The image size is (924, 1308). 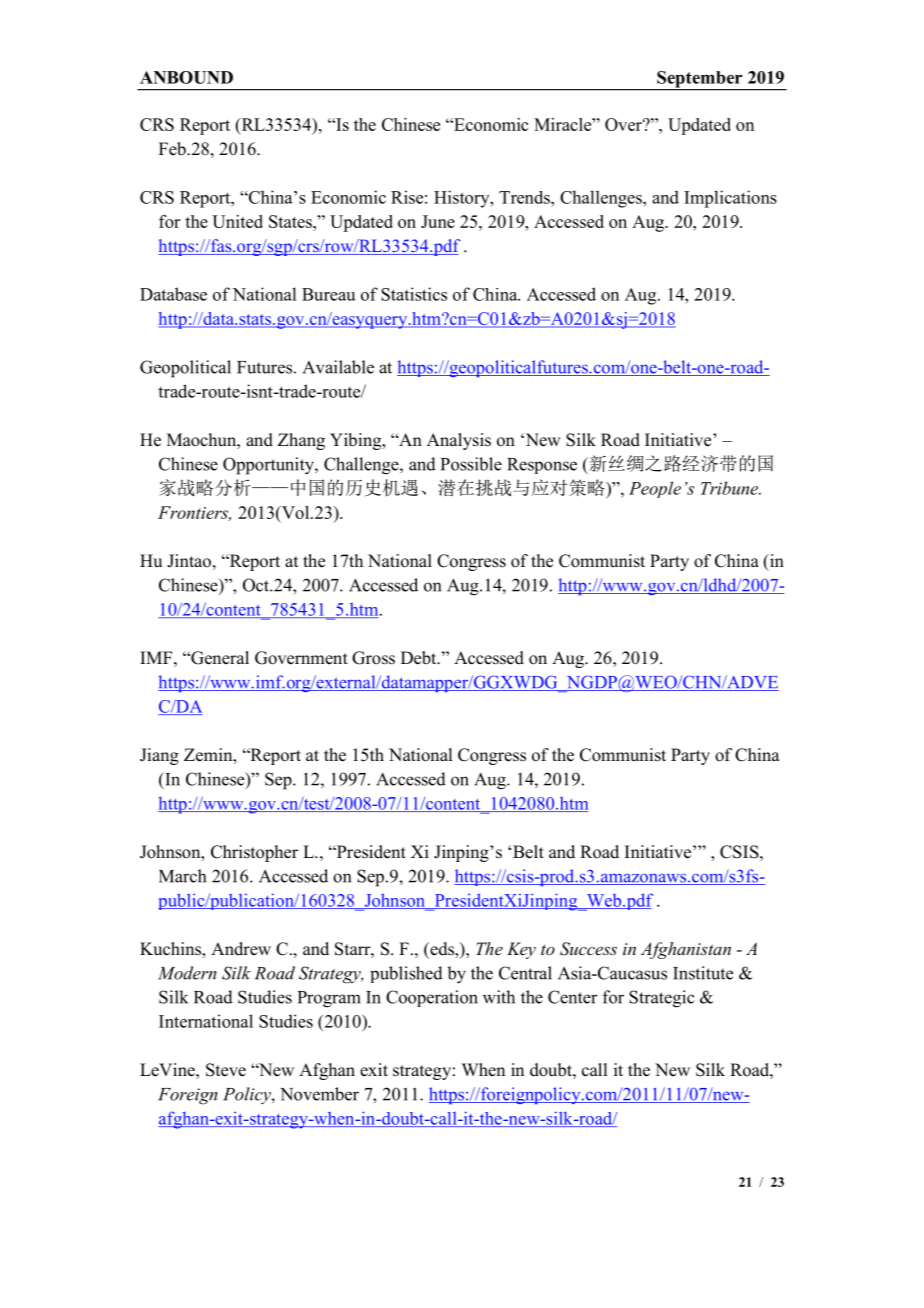 I want to click on Strategic, so click(x=662, y=999).
